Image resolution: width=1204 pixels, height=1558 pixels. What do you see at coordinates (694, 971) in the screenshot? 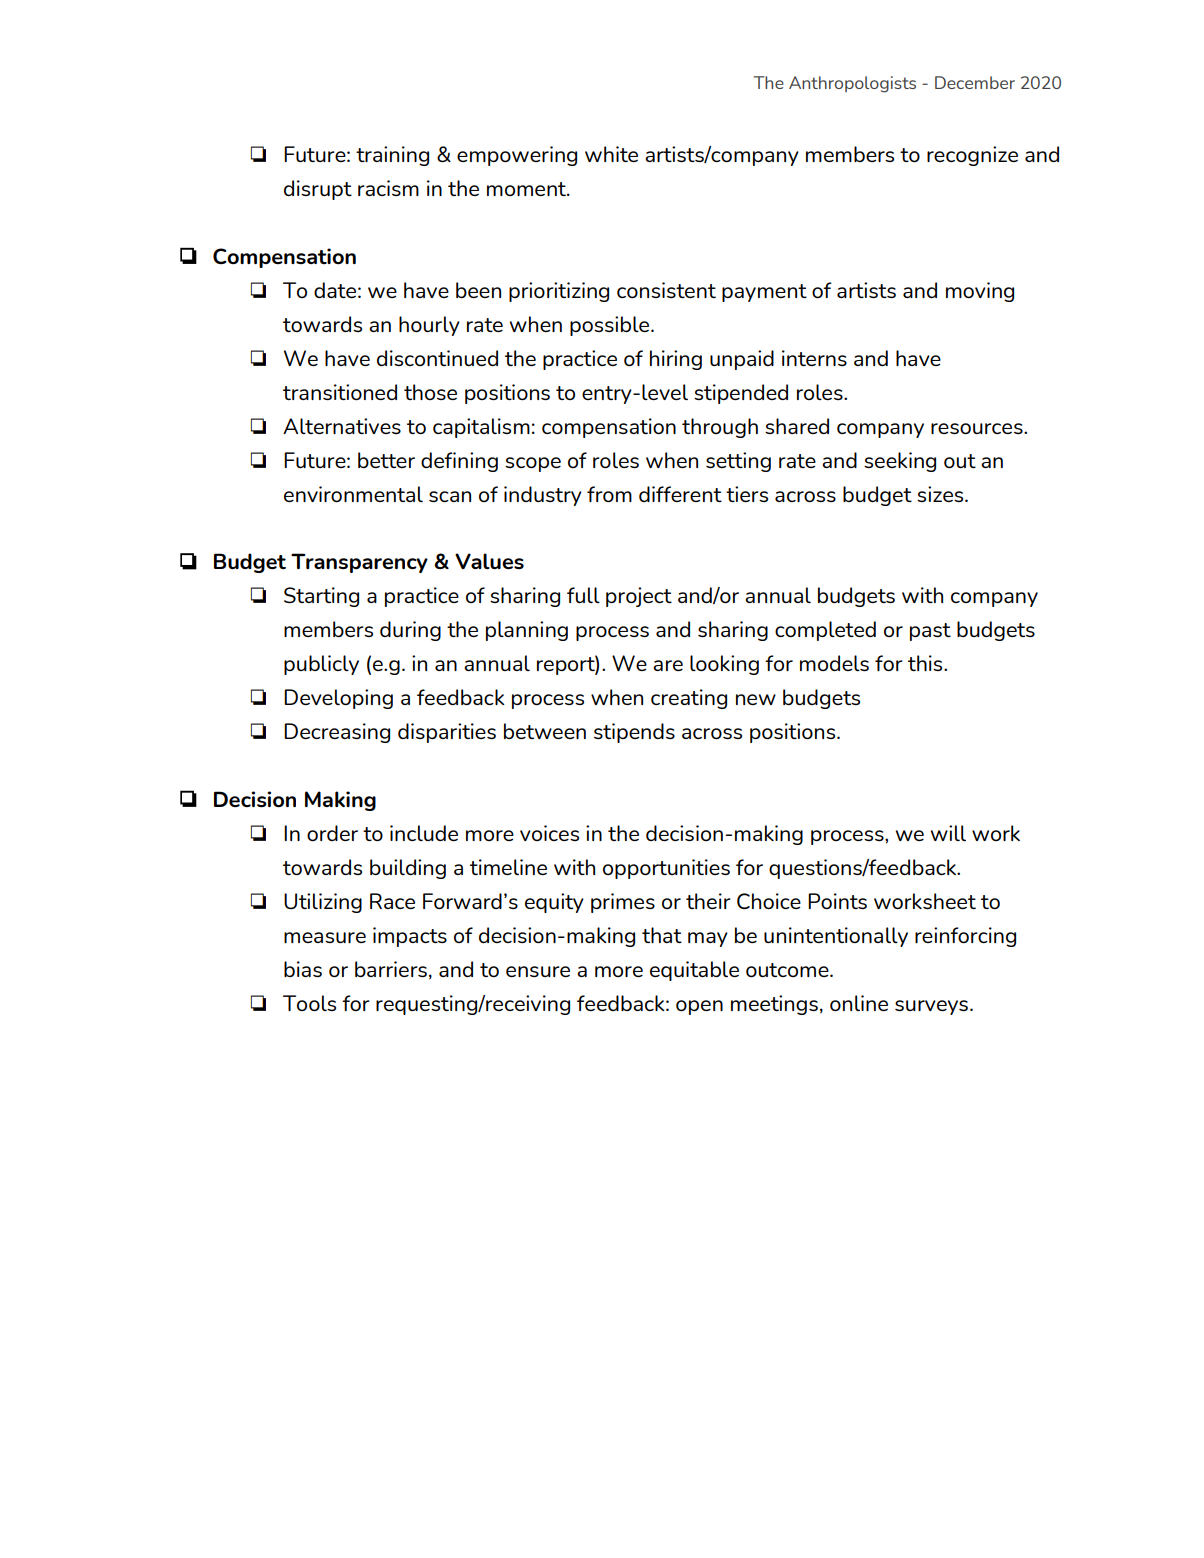
I see `equitable` at bounding box center [694, 971].
